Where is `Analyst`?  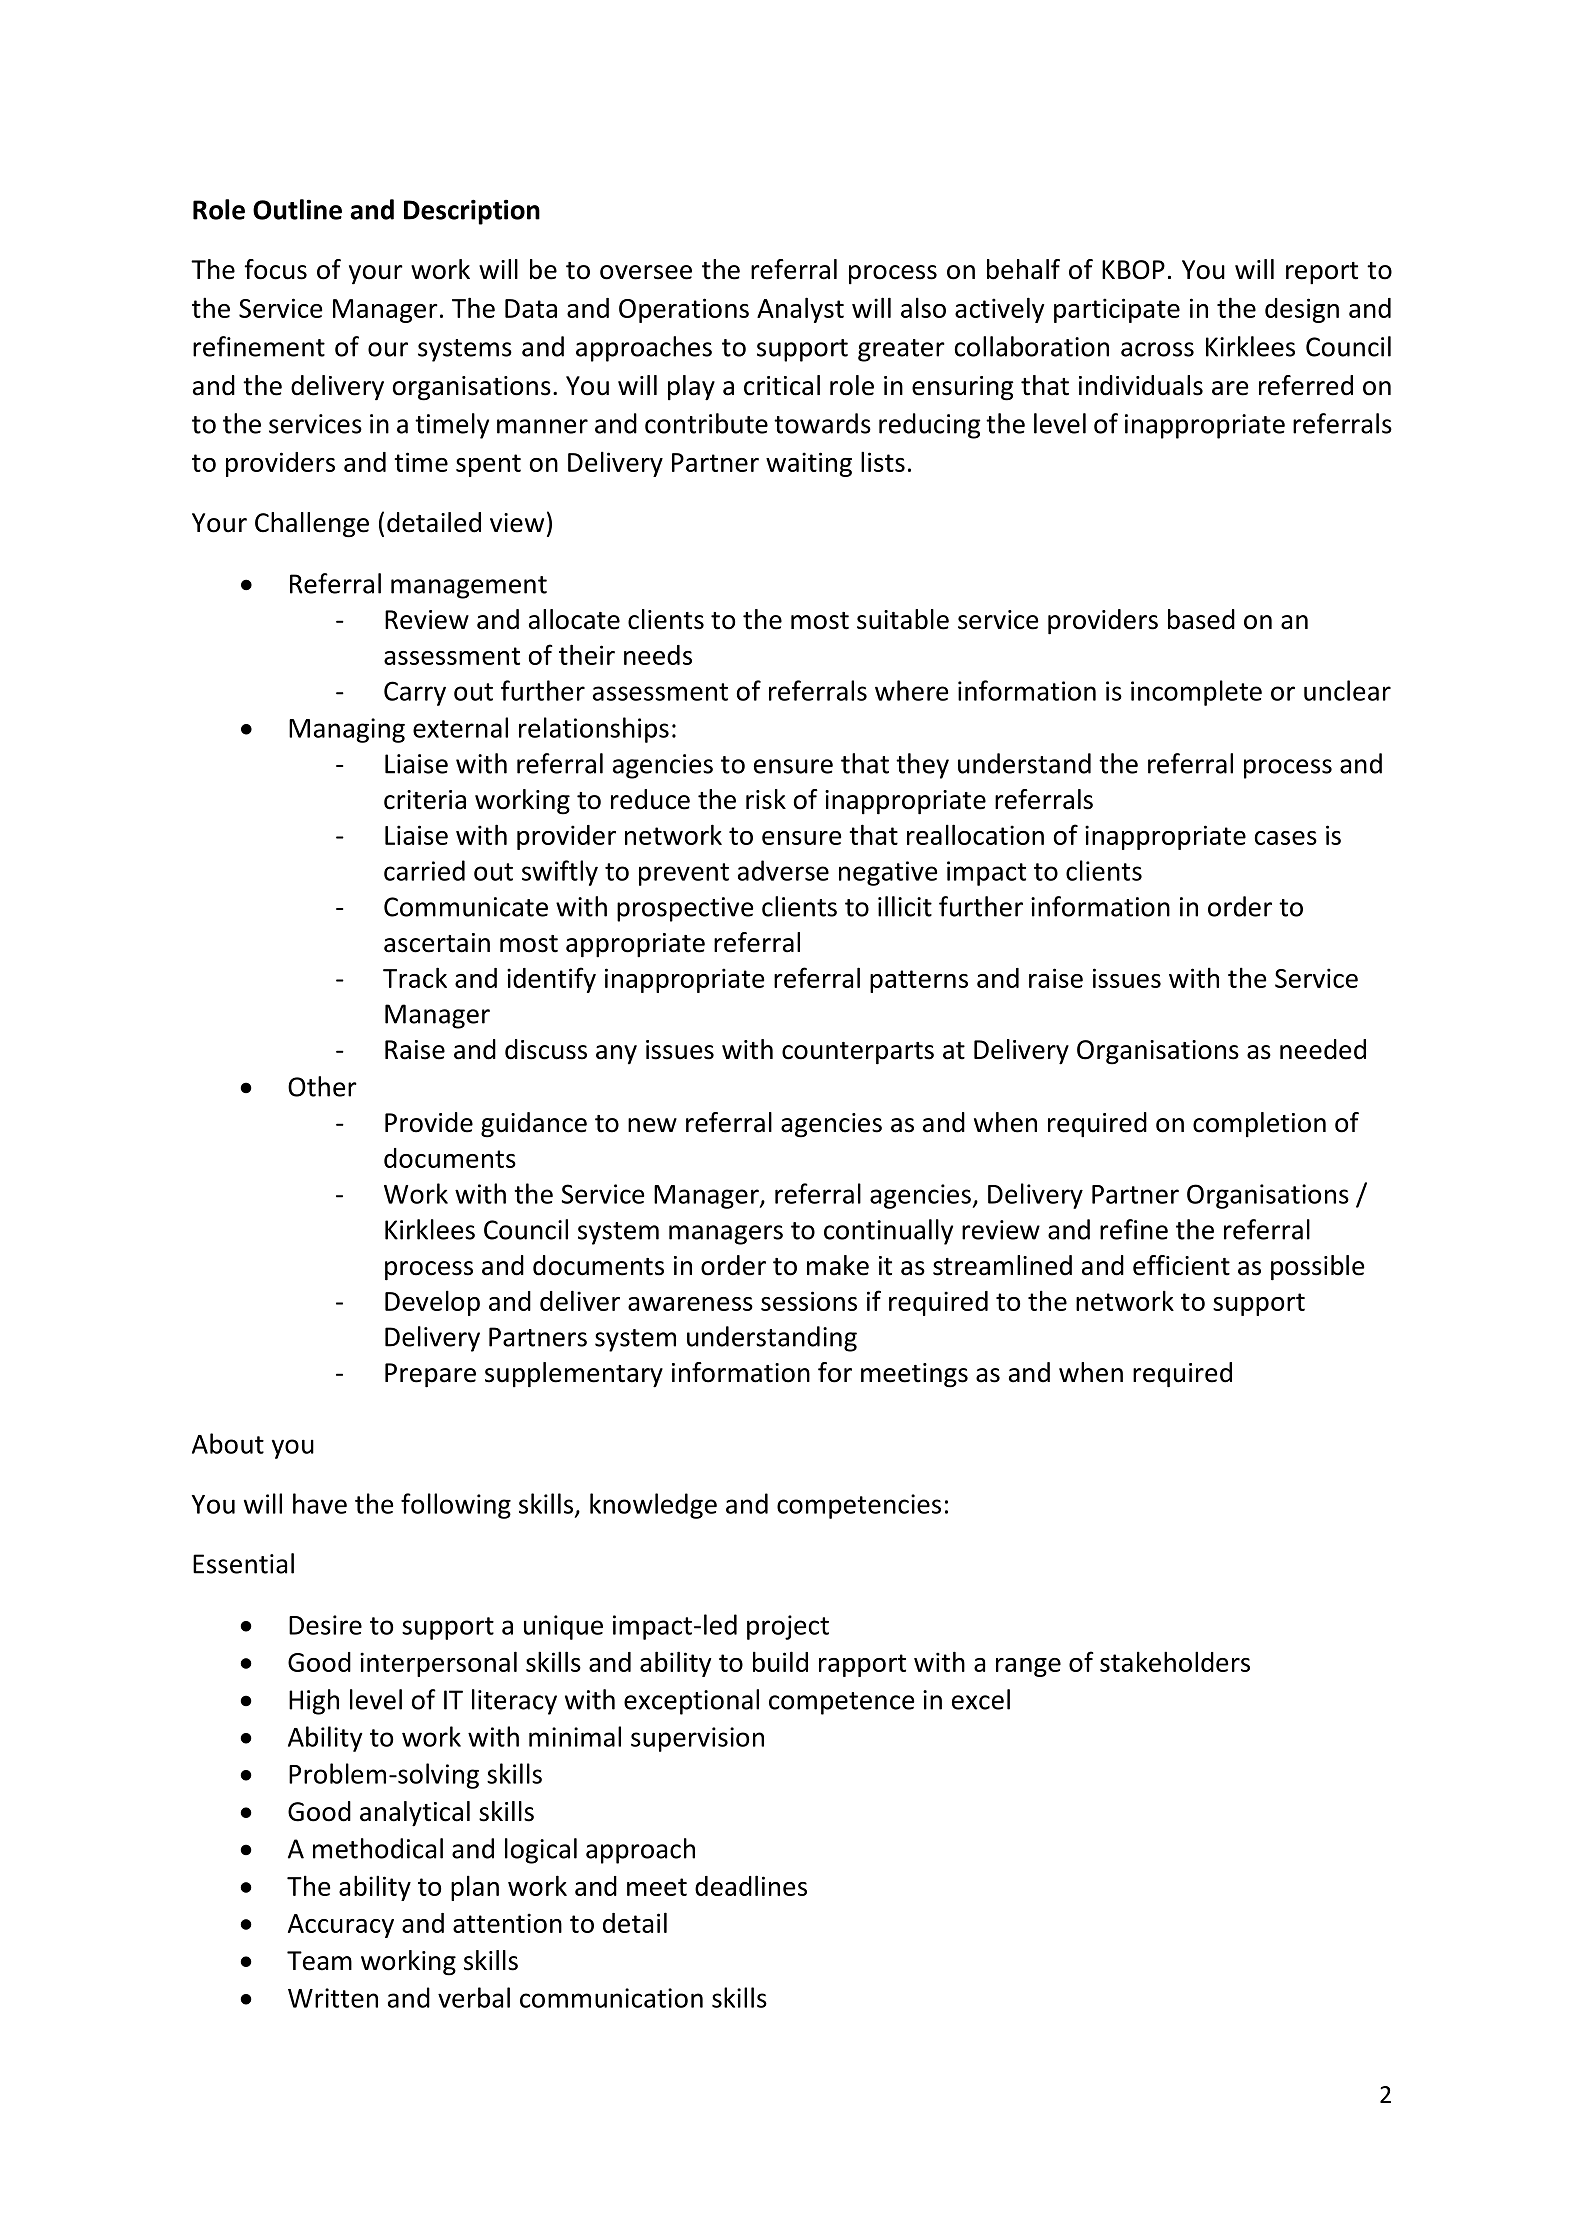 Analyst is located at coordinates (800, 310).
